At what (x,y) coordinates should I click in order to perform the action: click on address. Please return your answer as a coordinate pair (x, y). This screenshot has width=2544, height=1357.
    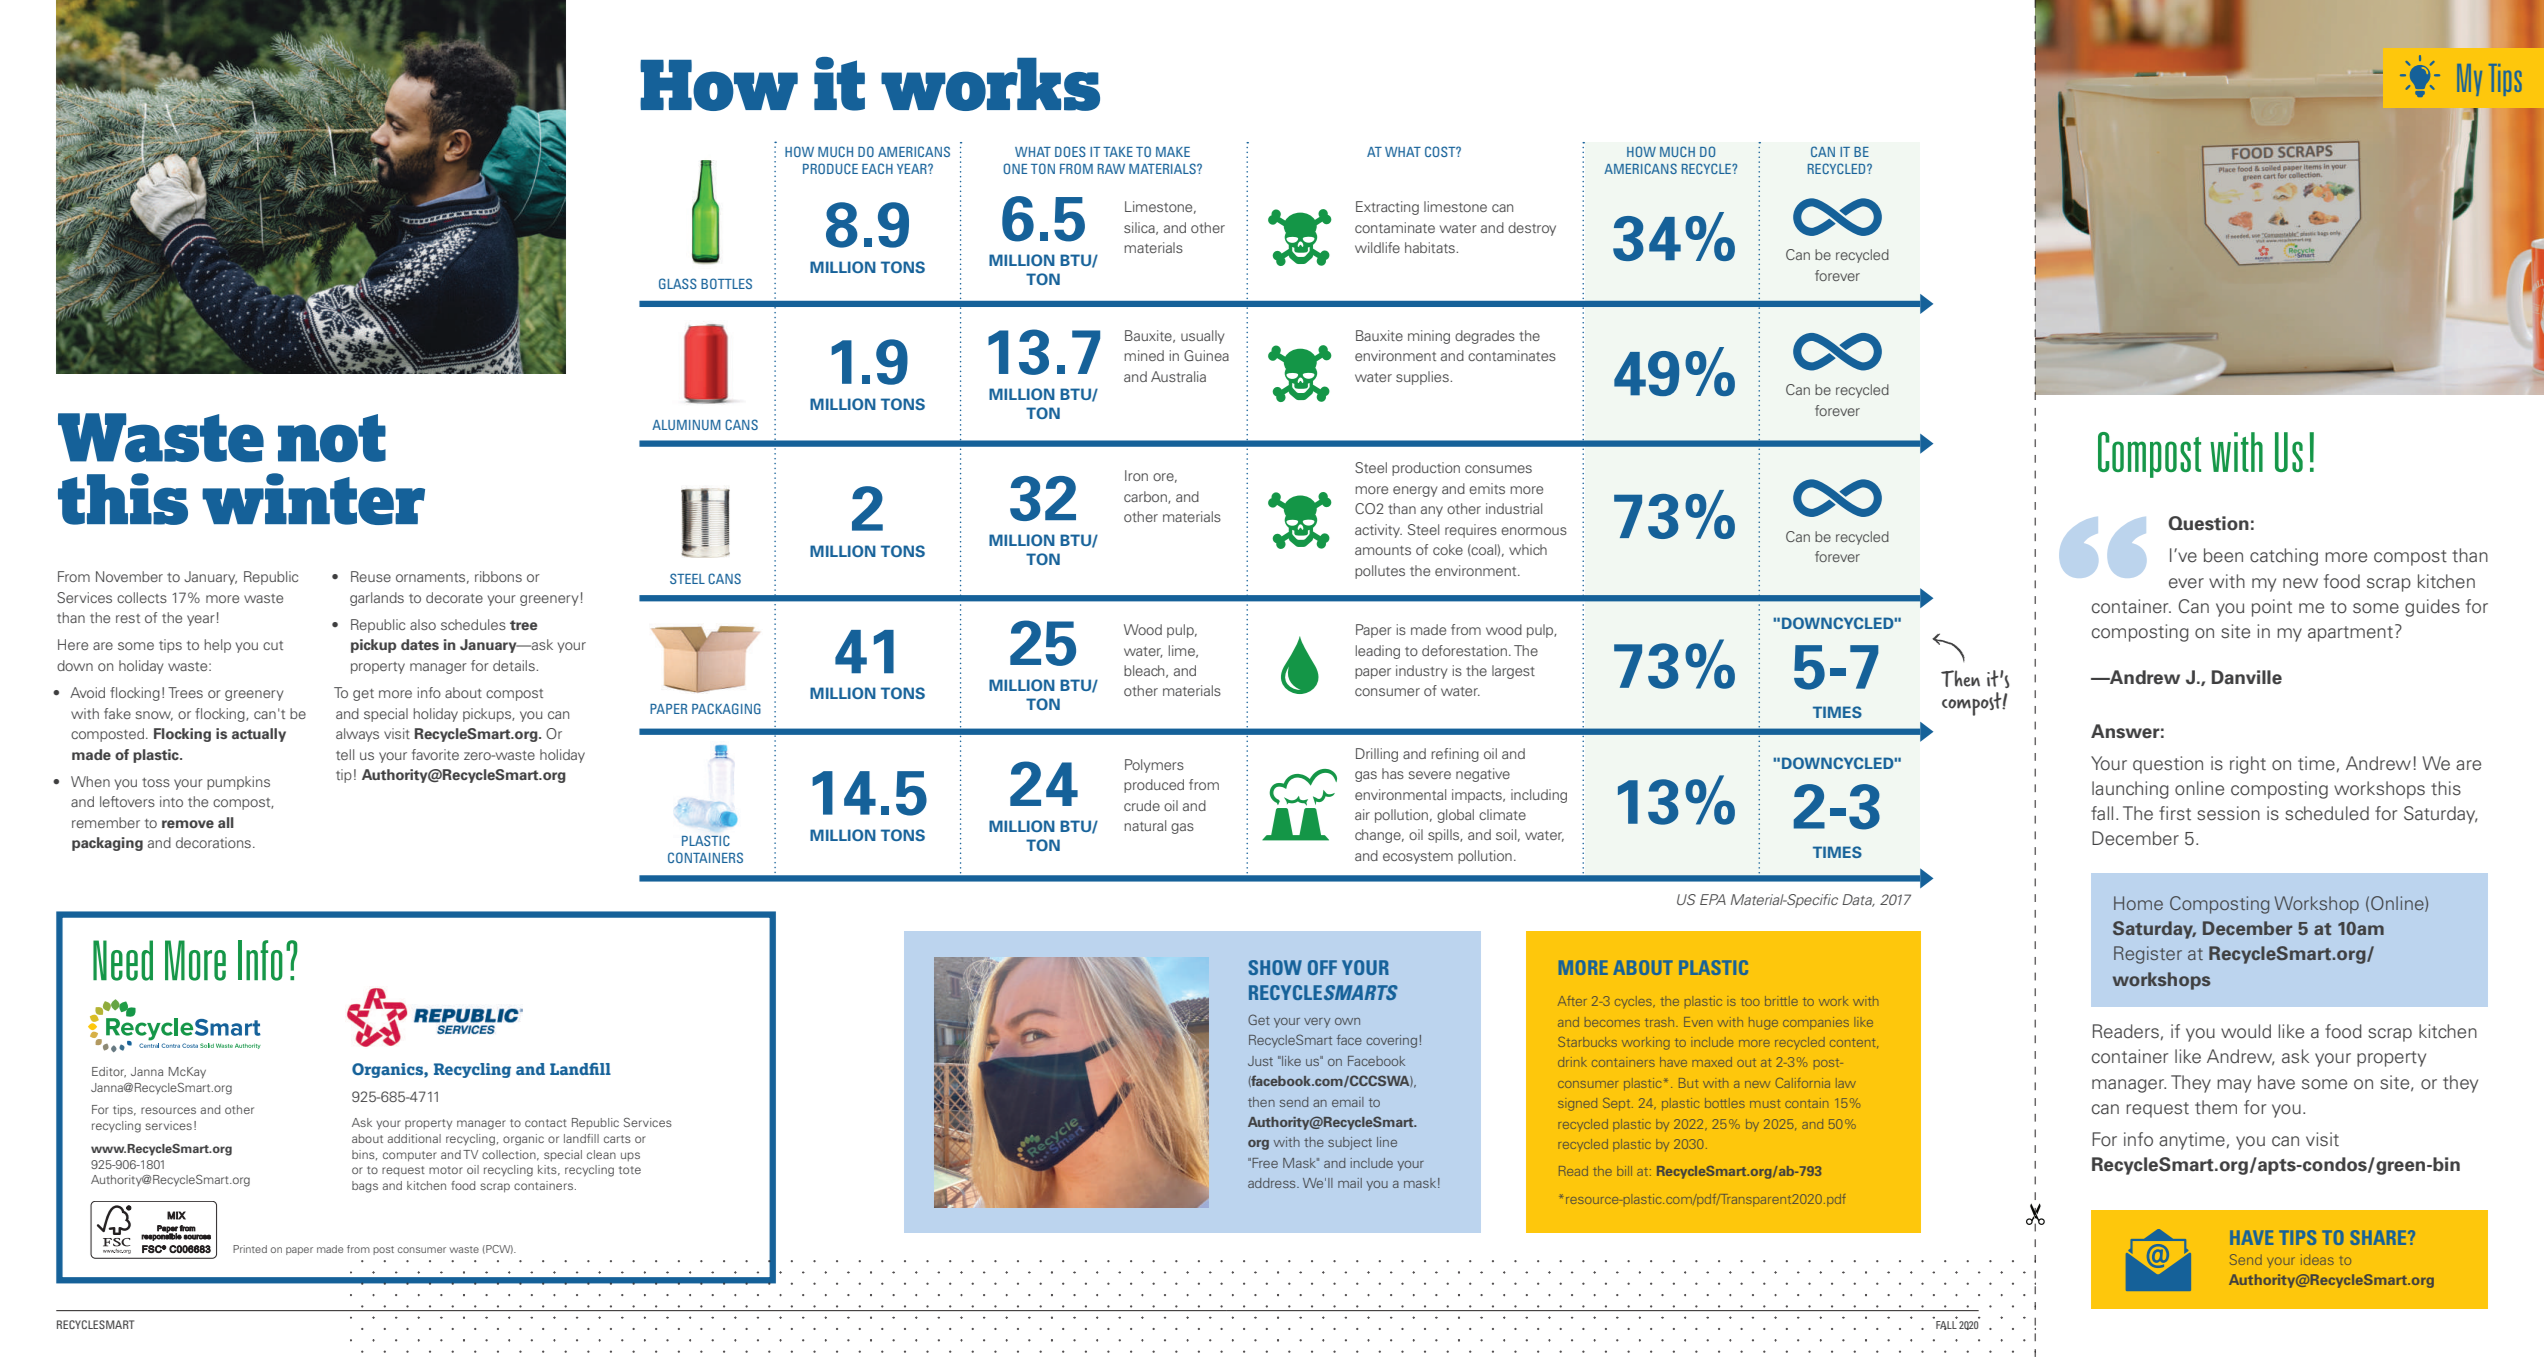
    Looking at the image, I should click on (1273, 1183).
